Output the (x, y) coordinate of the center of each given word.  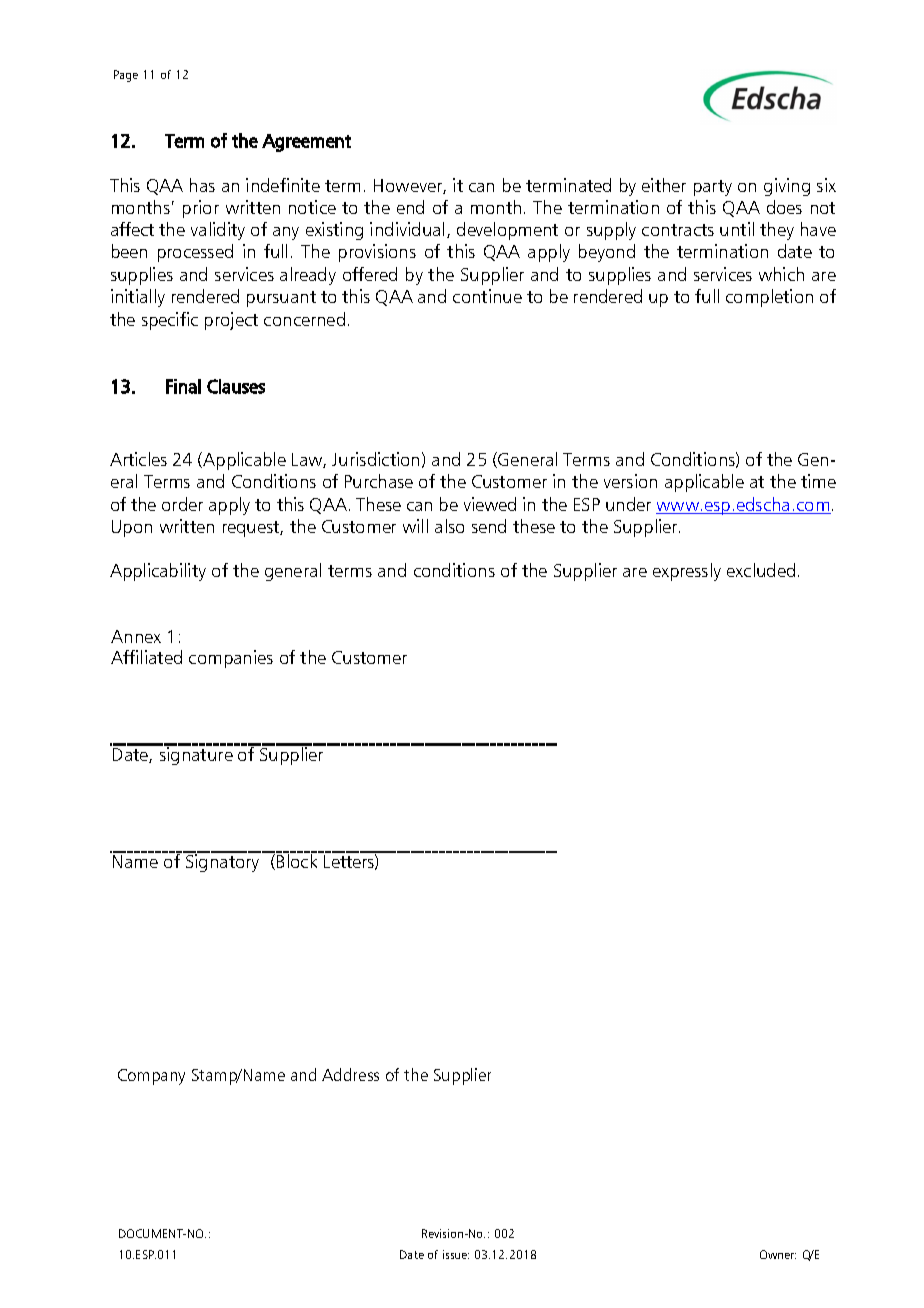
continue (487, 296)
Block (298, 860)
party (713, 188)
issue (456, 1254)
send (489, 526)
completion (769, 298)
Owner (778, 1254)
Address (350, 1074)
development (507, 231)
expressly (687, 572)
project (231, 321)
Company (151, 1077)
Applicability (158, 572)
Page (126, 76)
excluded (761, 570)
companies (231, 659)
